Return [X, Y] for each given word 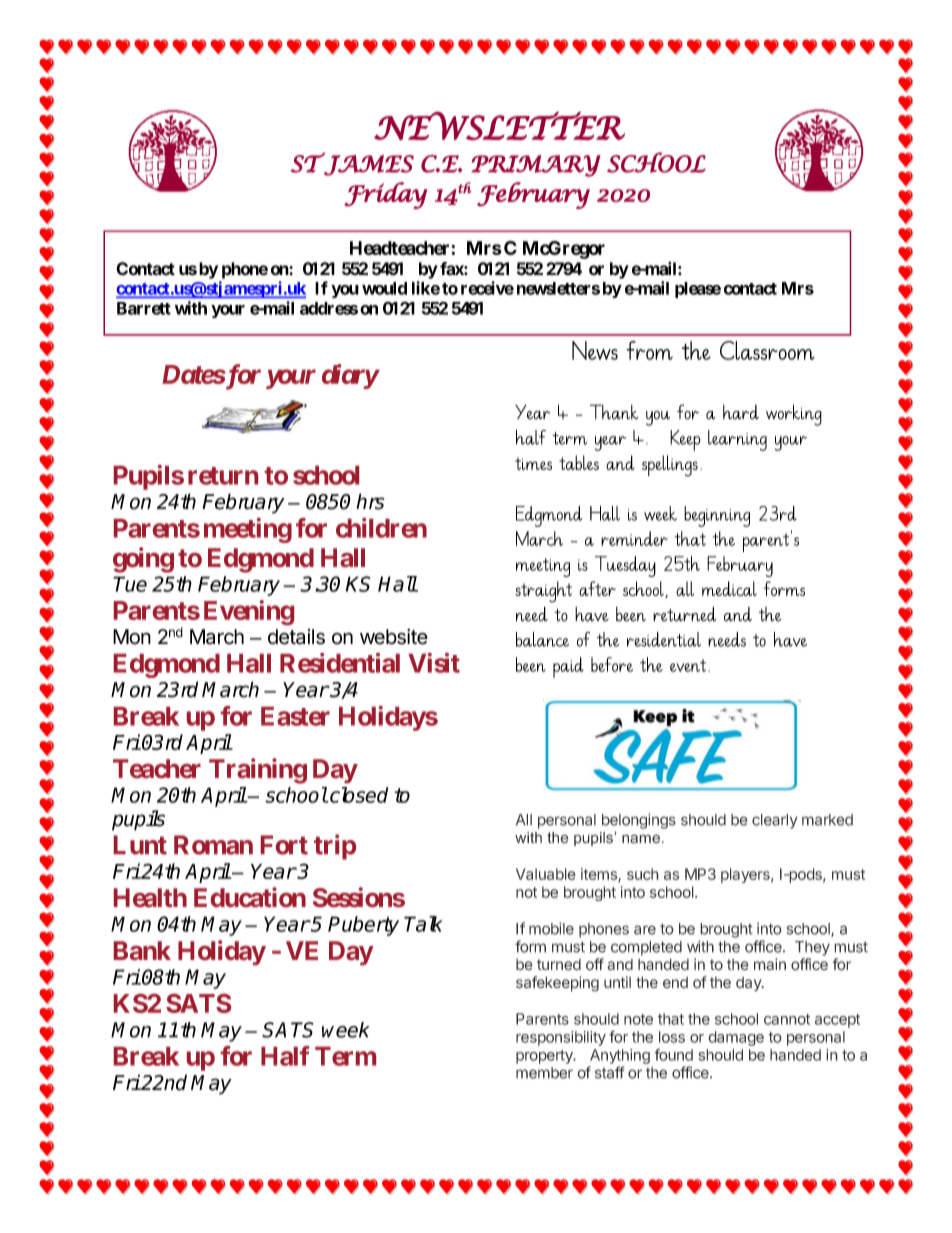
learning [737, 440]
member [544, 1073]
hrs [370, 501]
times [533, 464]
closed [358, 795]
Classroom [767, 350]
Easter [295, 716]
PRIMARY [536, 166]
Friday [385, 195]
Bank [142, 950]
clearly [775, 821]
